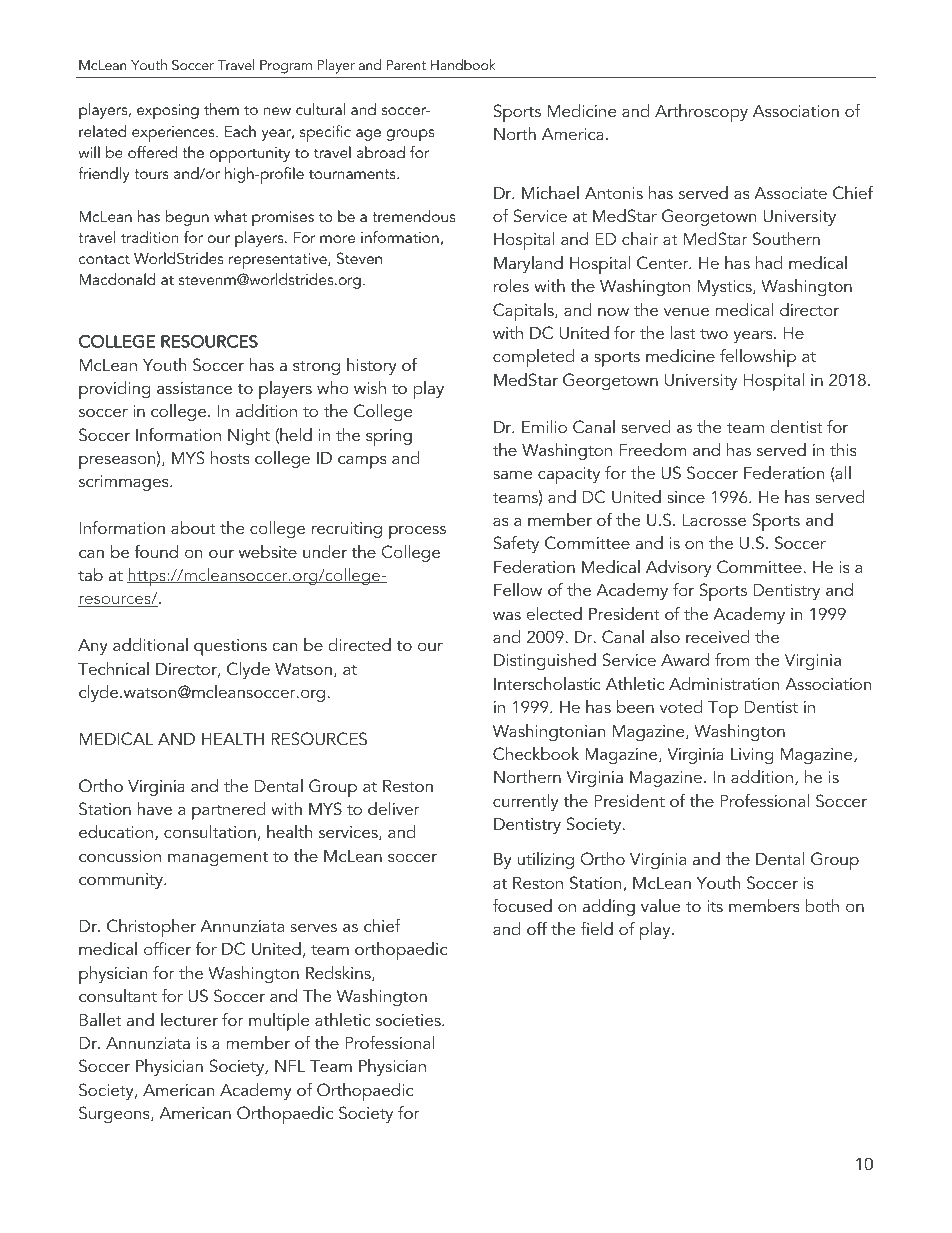  Describe the element at coordinates (194, 388) in the page. I see `assistance` at that location.
